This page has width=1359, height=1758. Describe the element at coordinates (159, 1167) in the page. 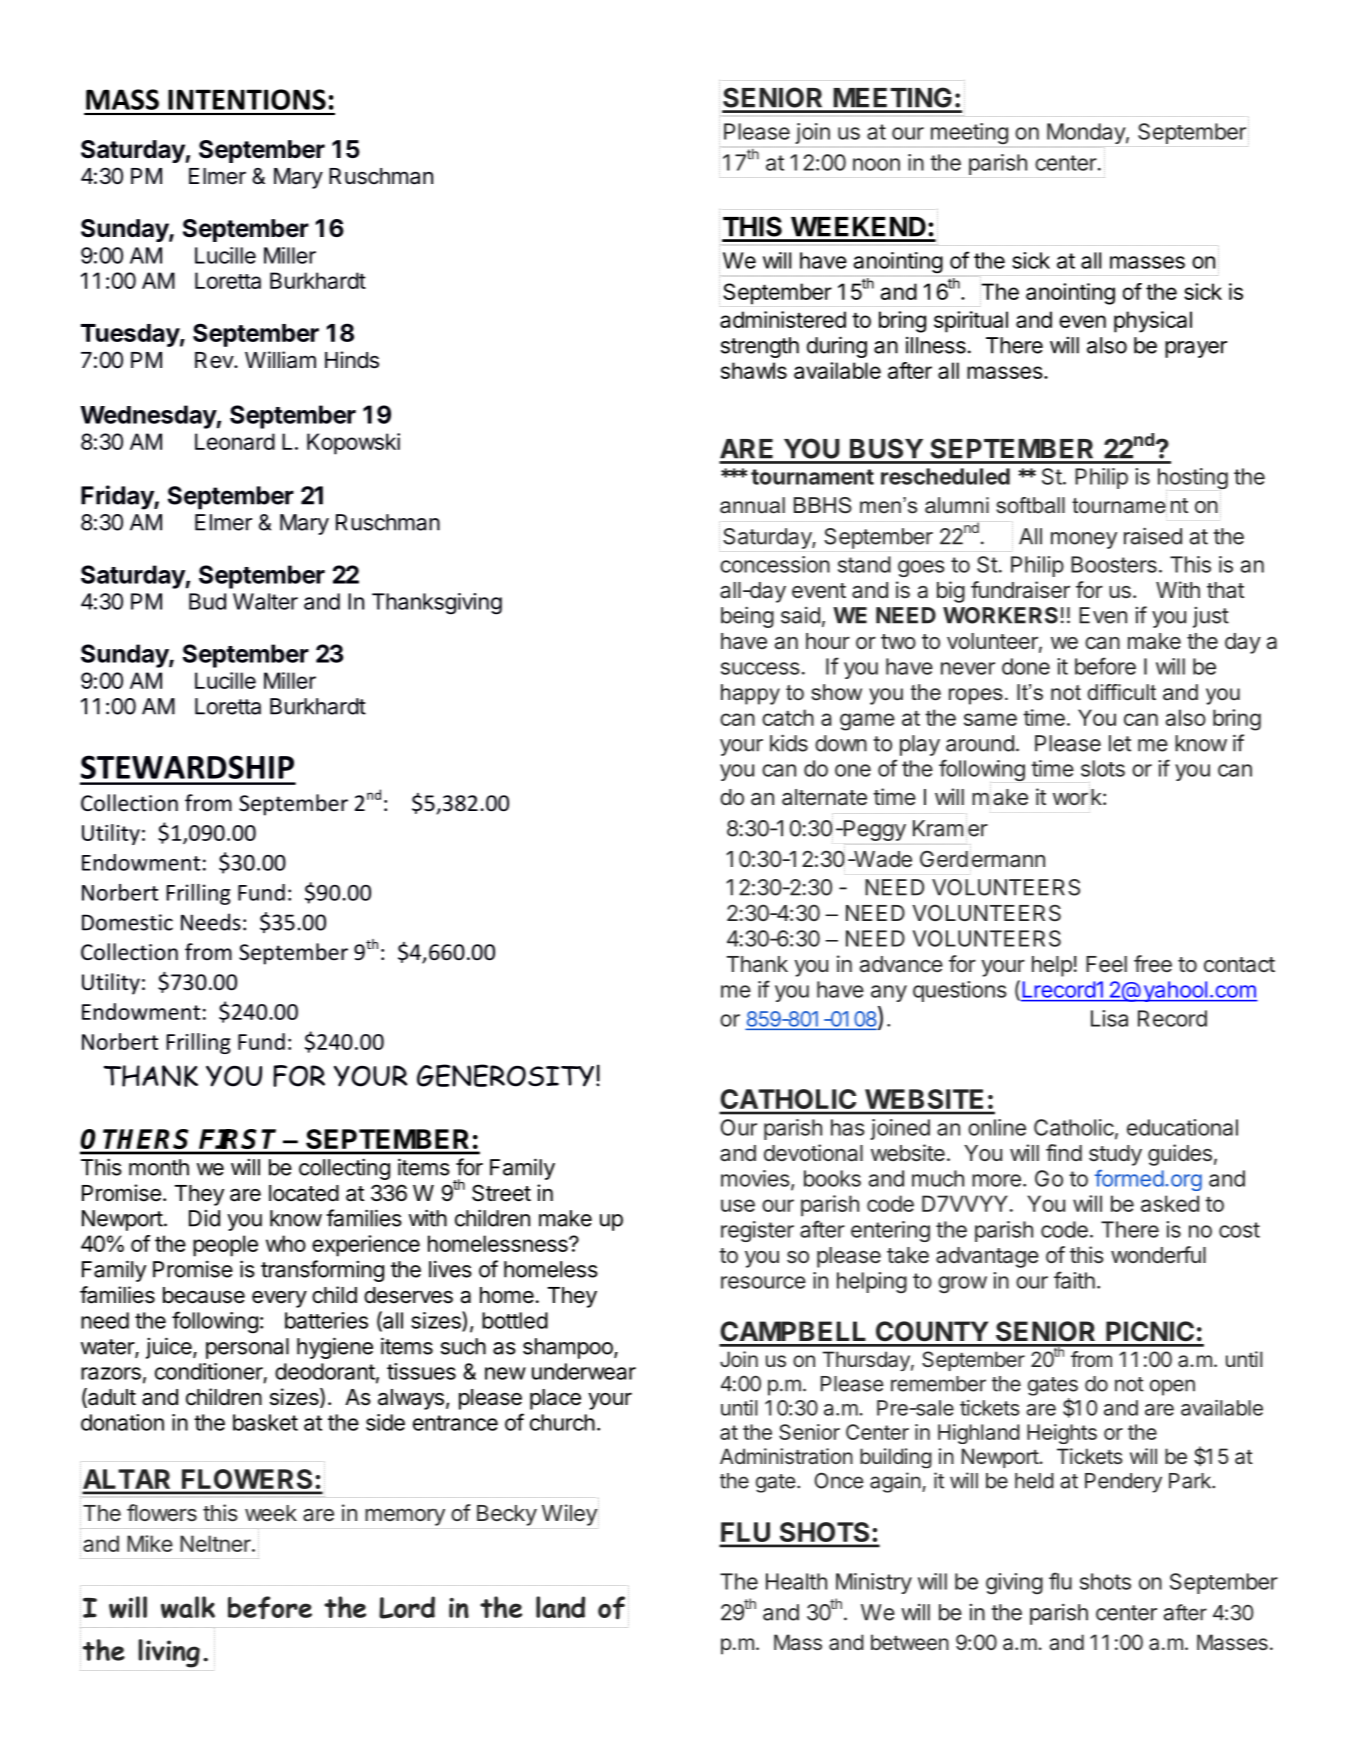

I see `month` at that location.
